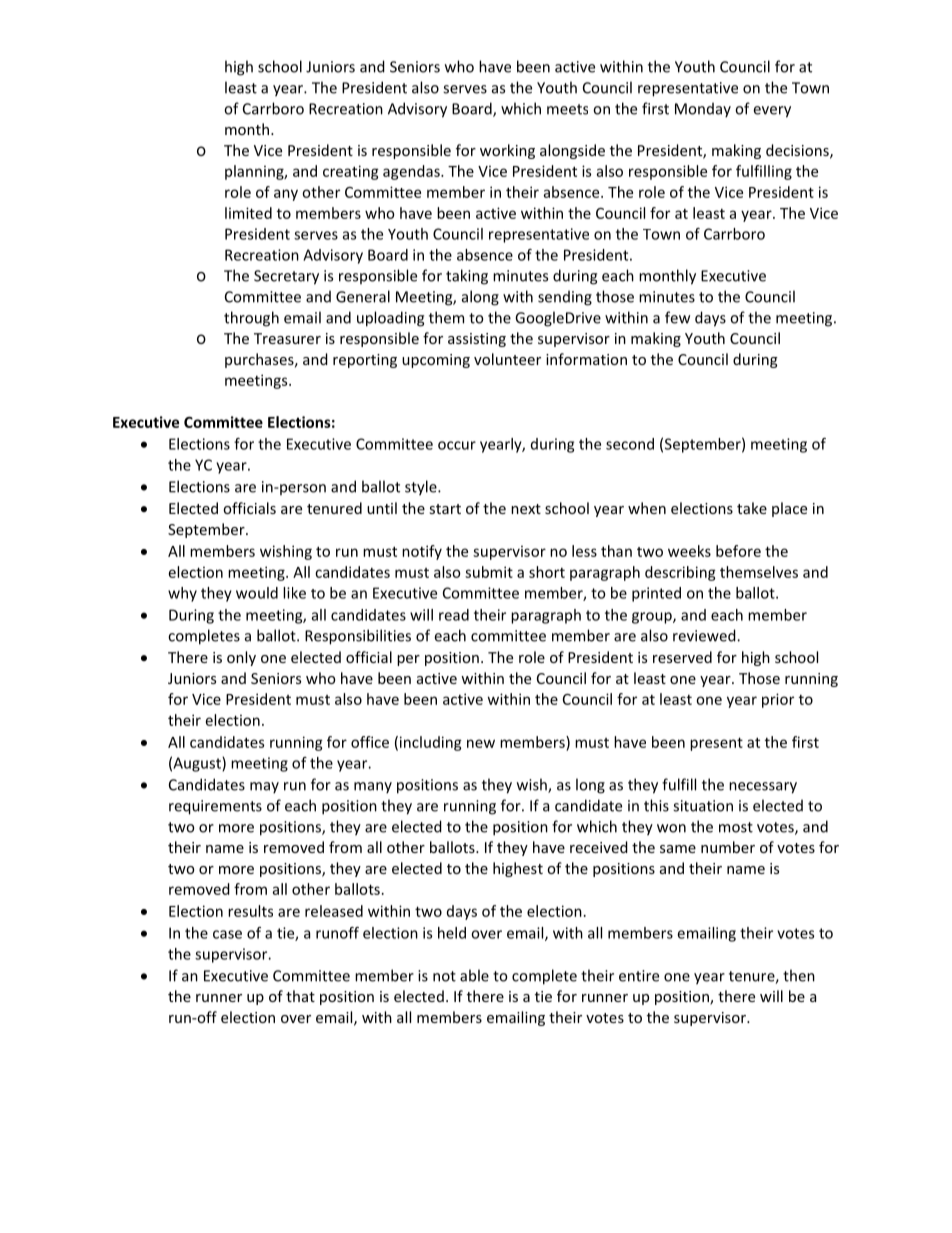  Describe the element at coordinates (227, 934) in the page. I see `case` at that location.
